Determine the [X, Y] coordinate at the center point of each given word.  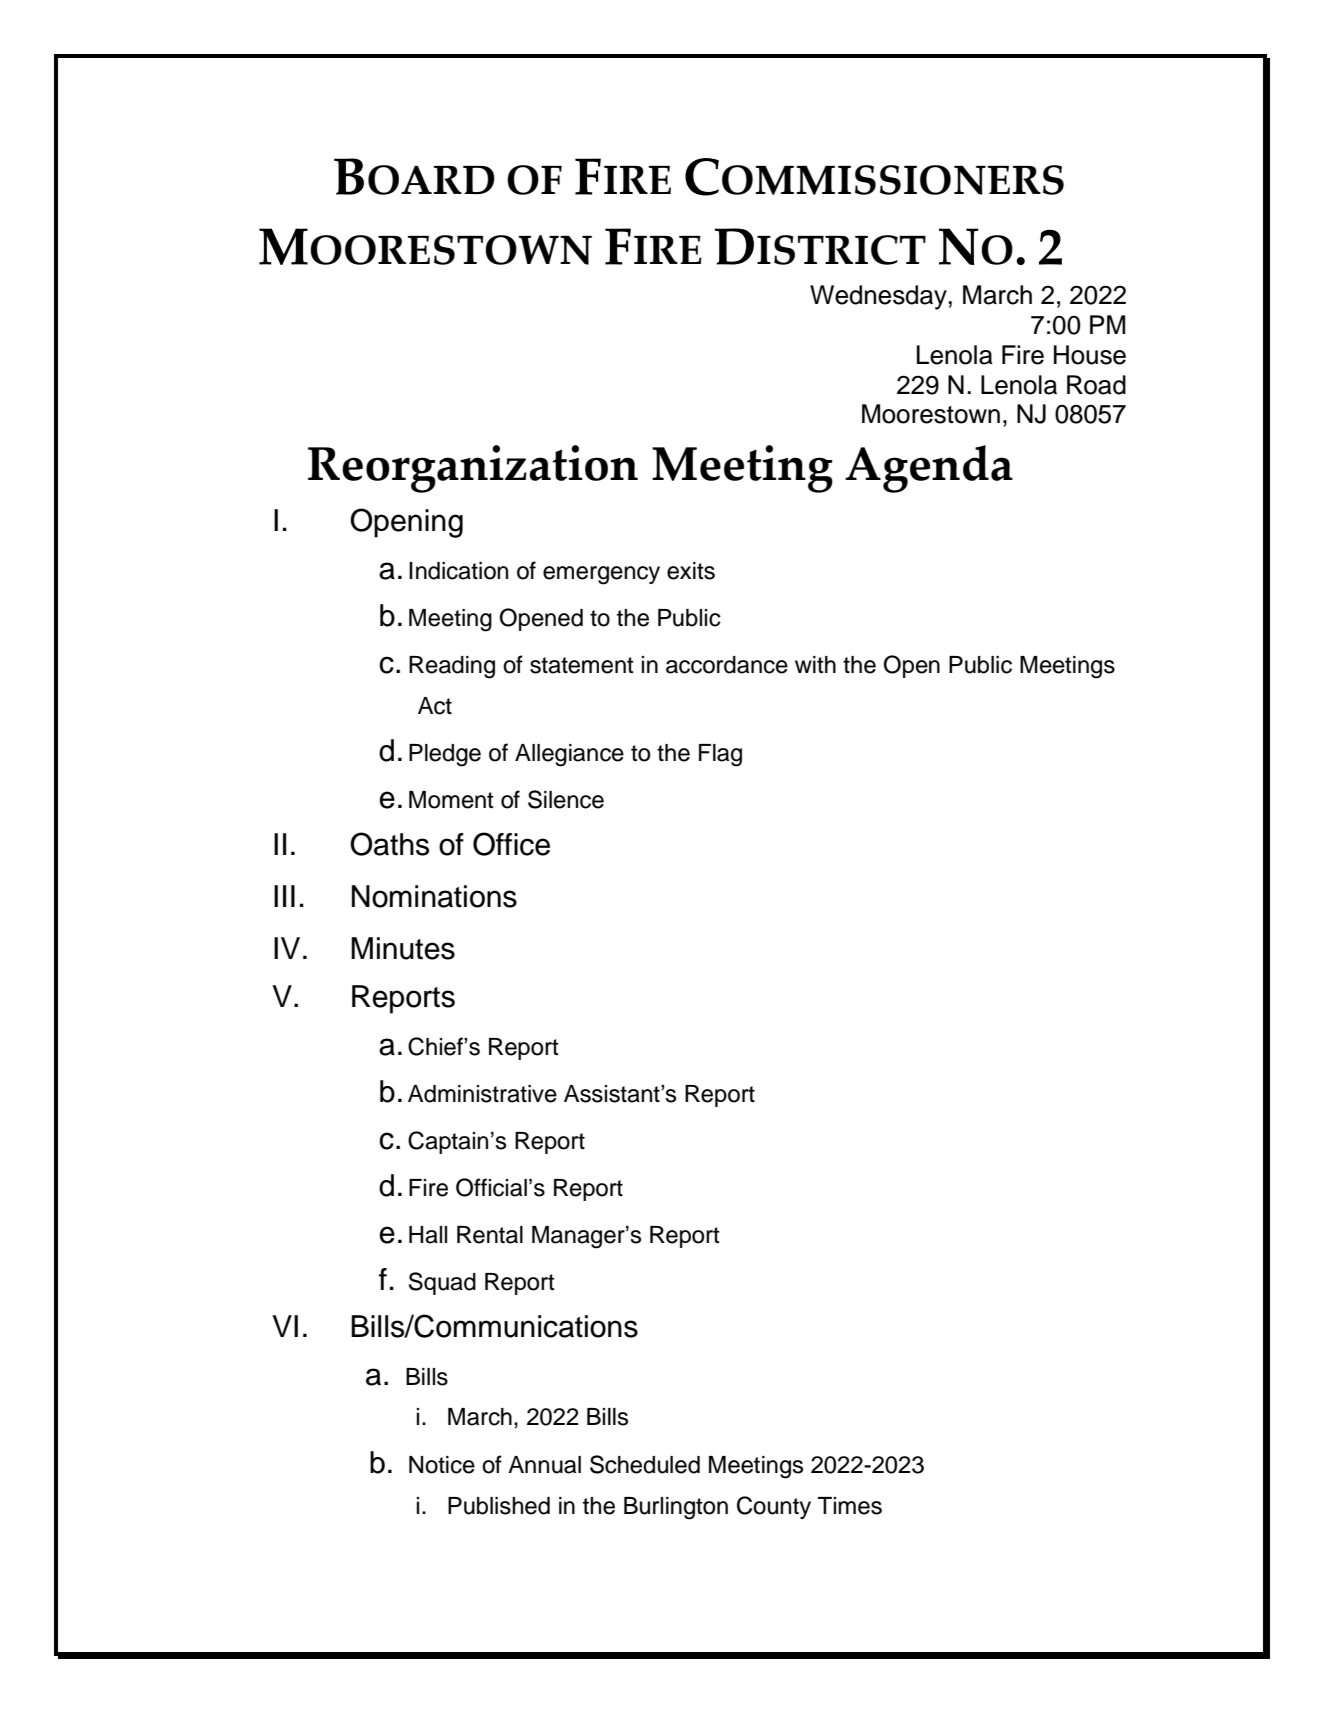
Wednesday [878, 297]
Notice [442, 1465]
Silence [566, 799]
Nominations [434, 896]
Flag [720, 755]
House [1090, 355]
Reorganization [473, 469]
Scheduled [645, 1464]
